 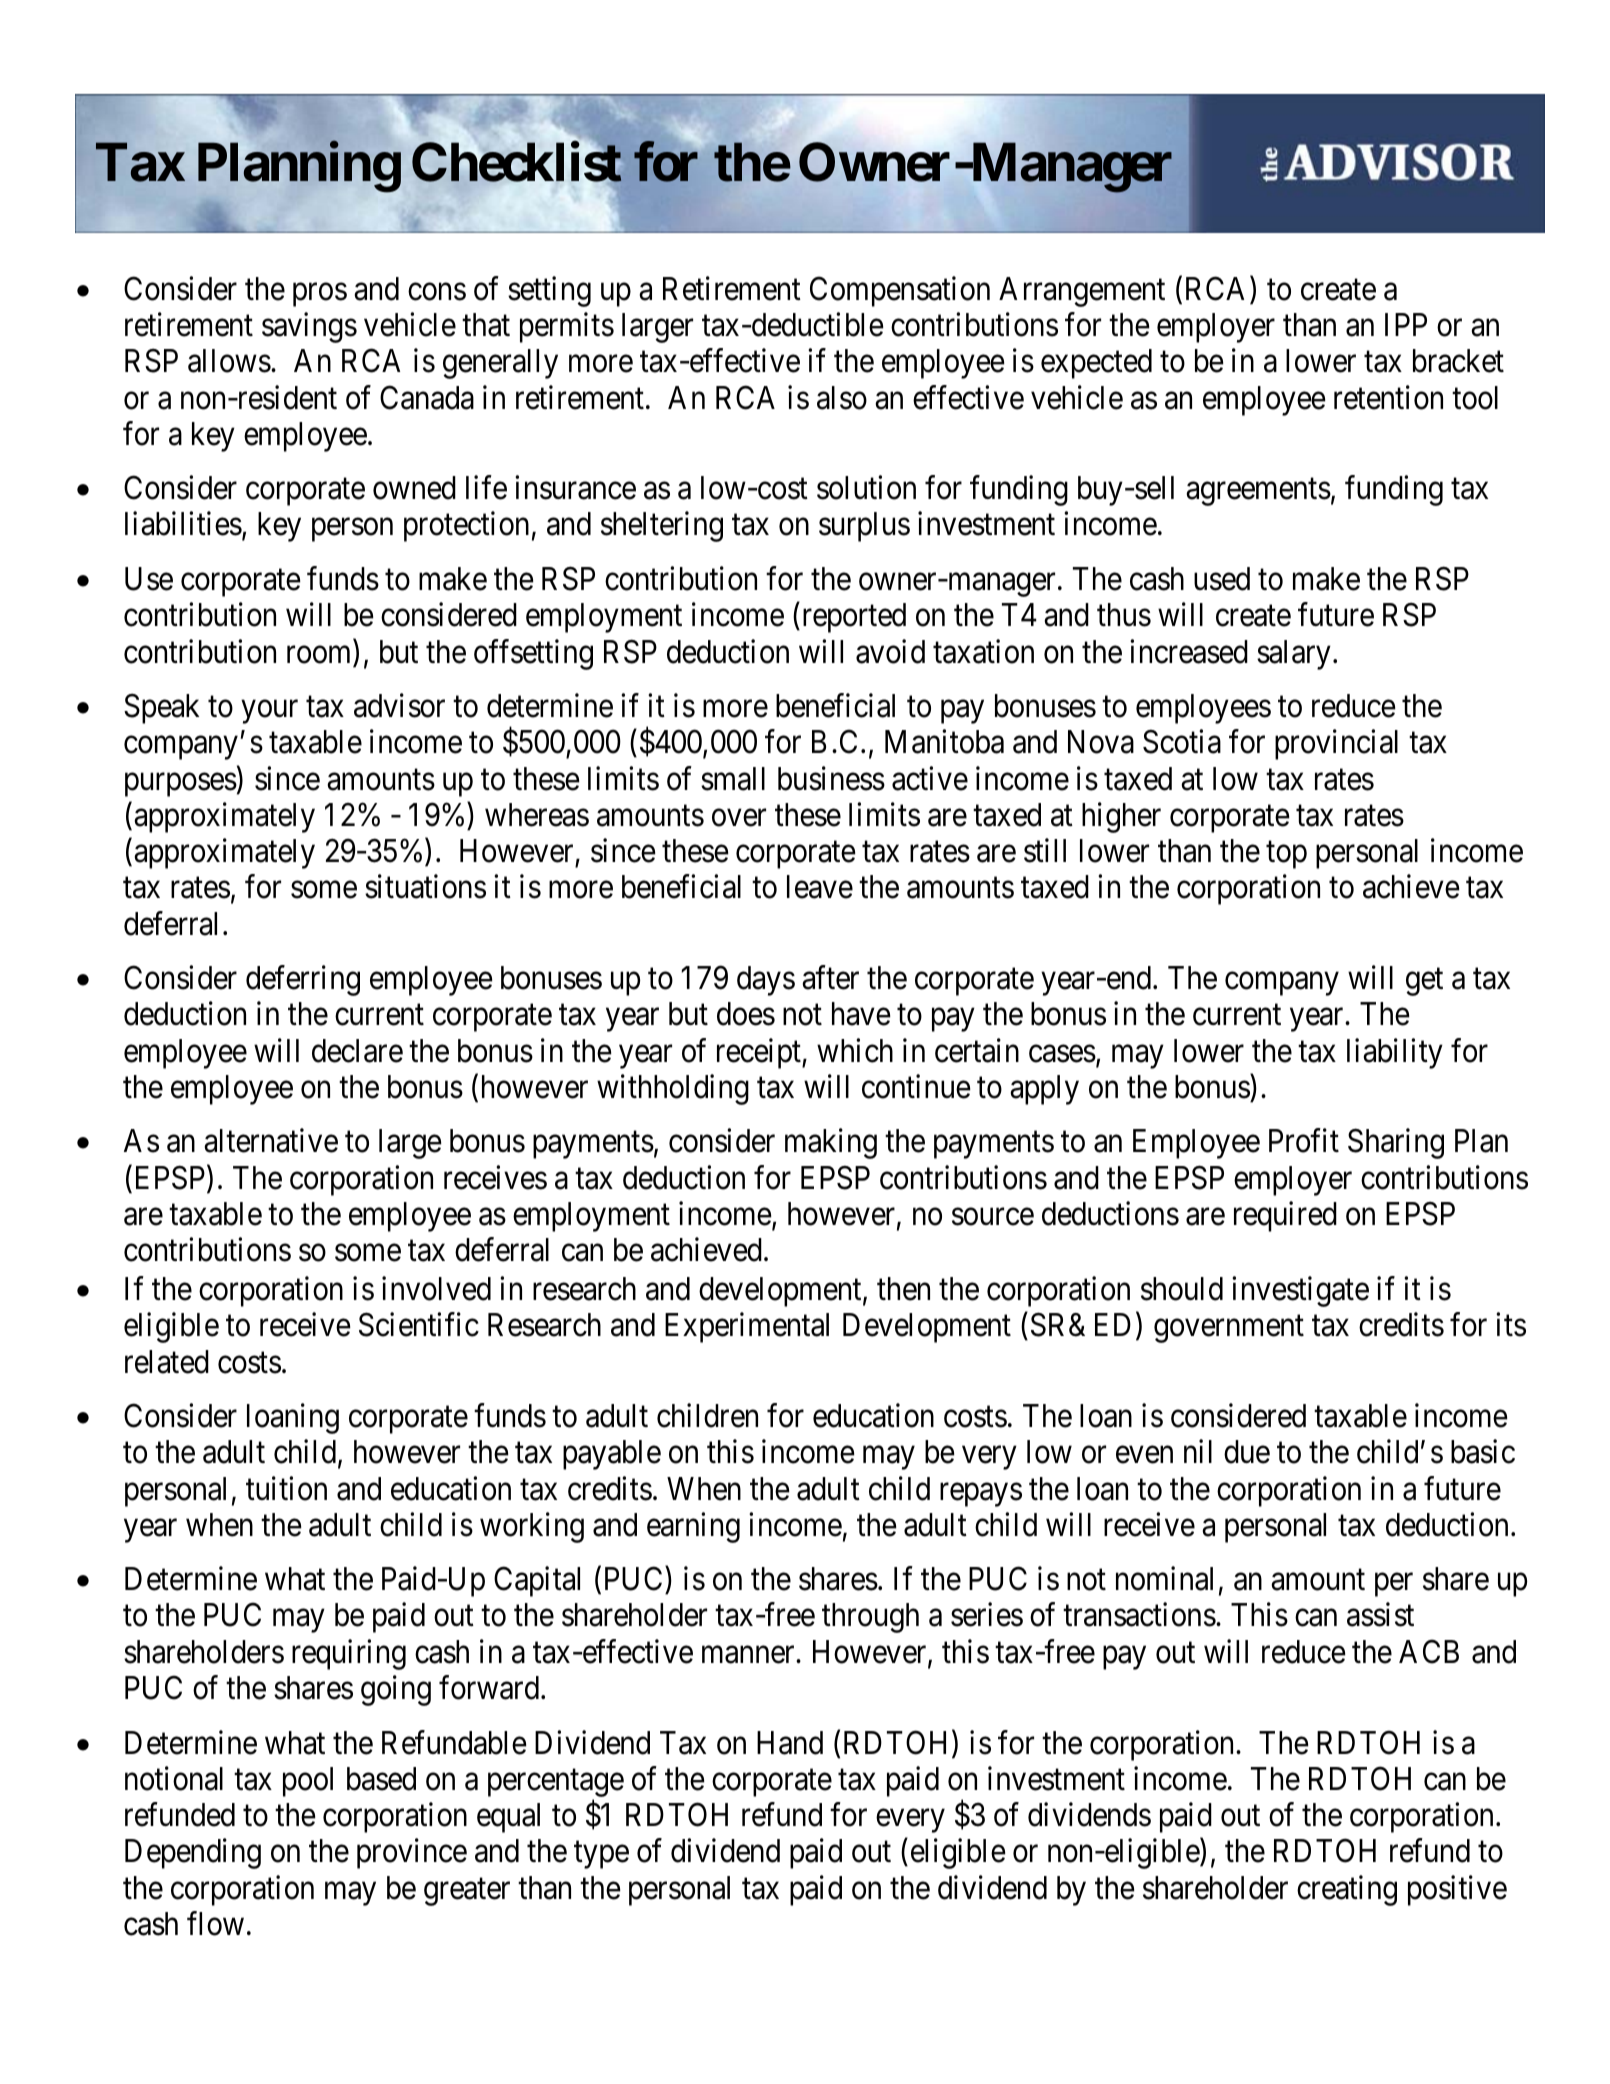 What do you see at coordinates (790, 1743) in the document?
I see `Hand` at bounding box center [790, 1743].
